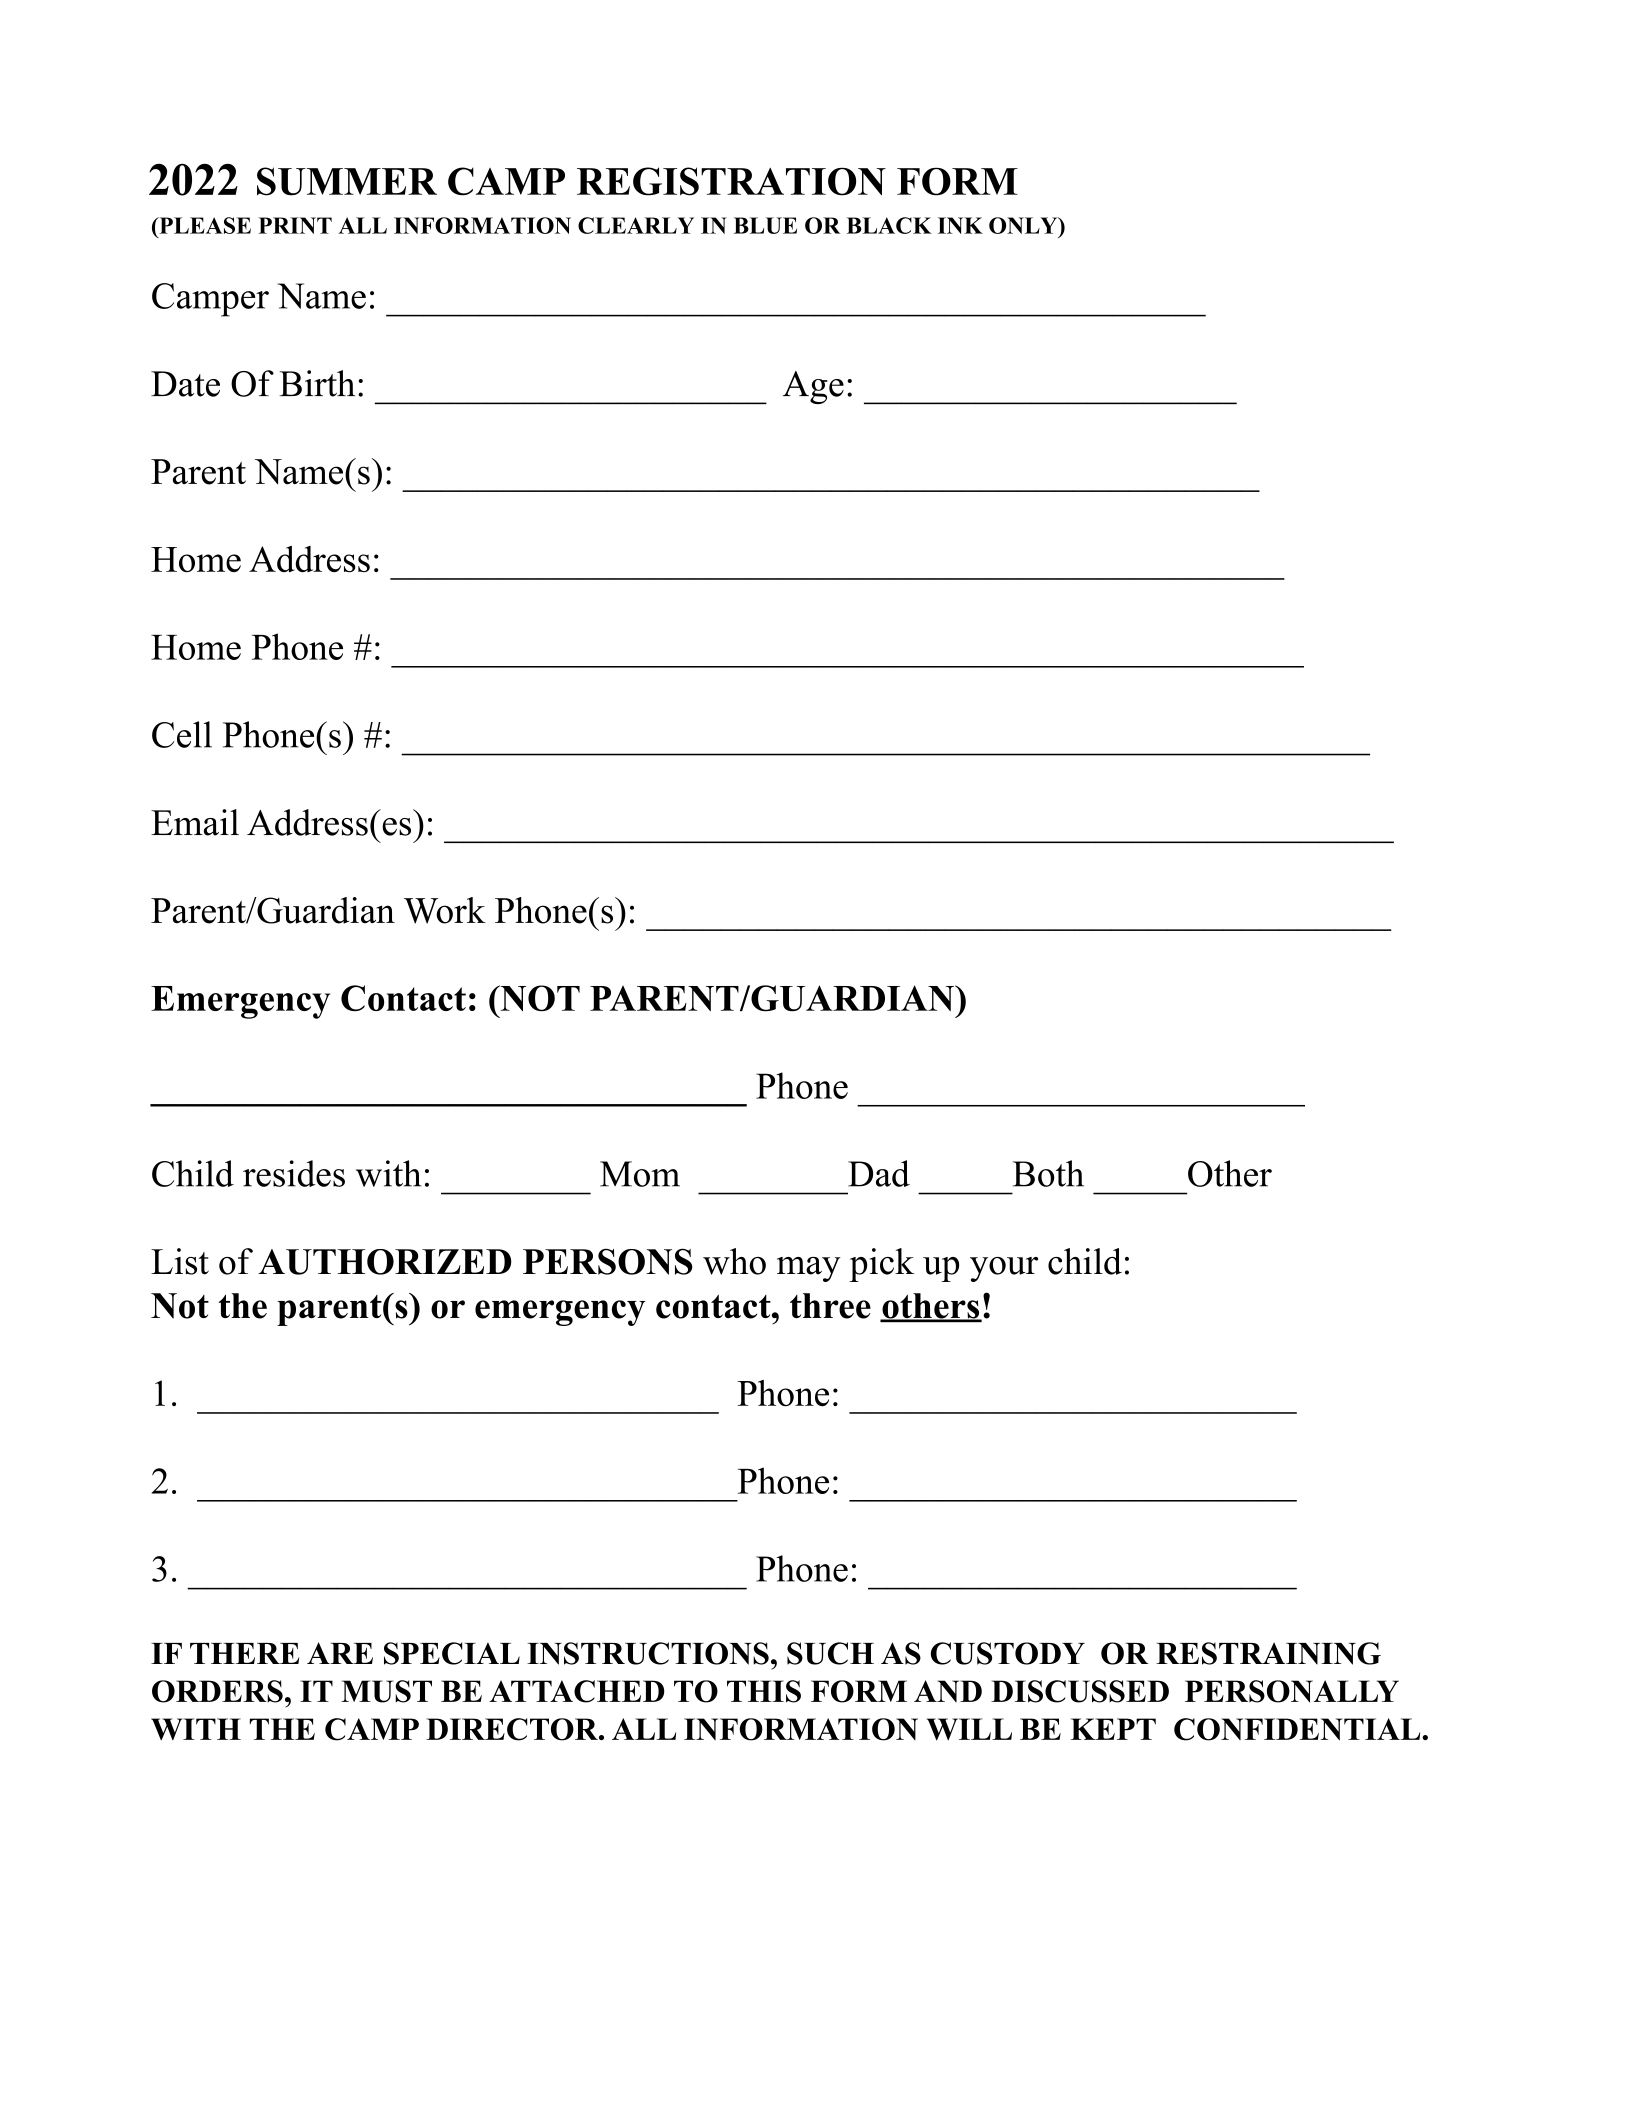  I want to click on pick, so click(881, 1265).
